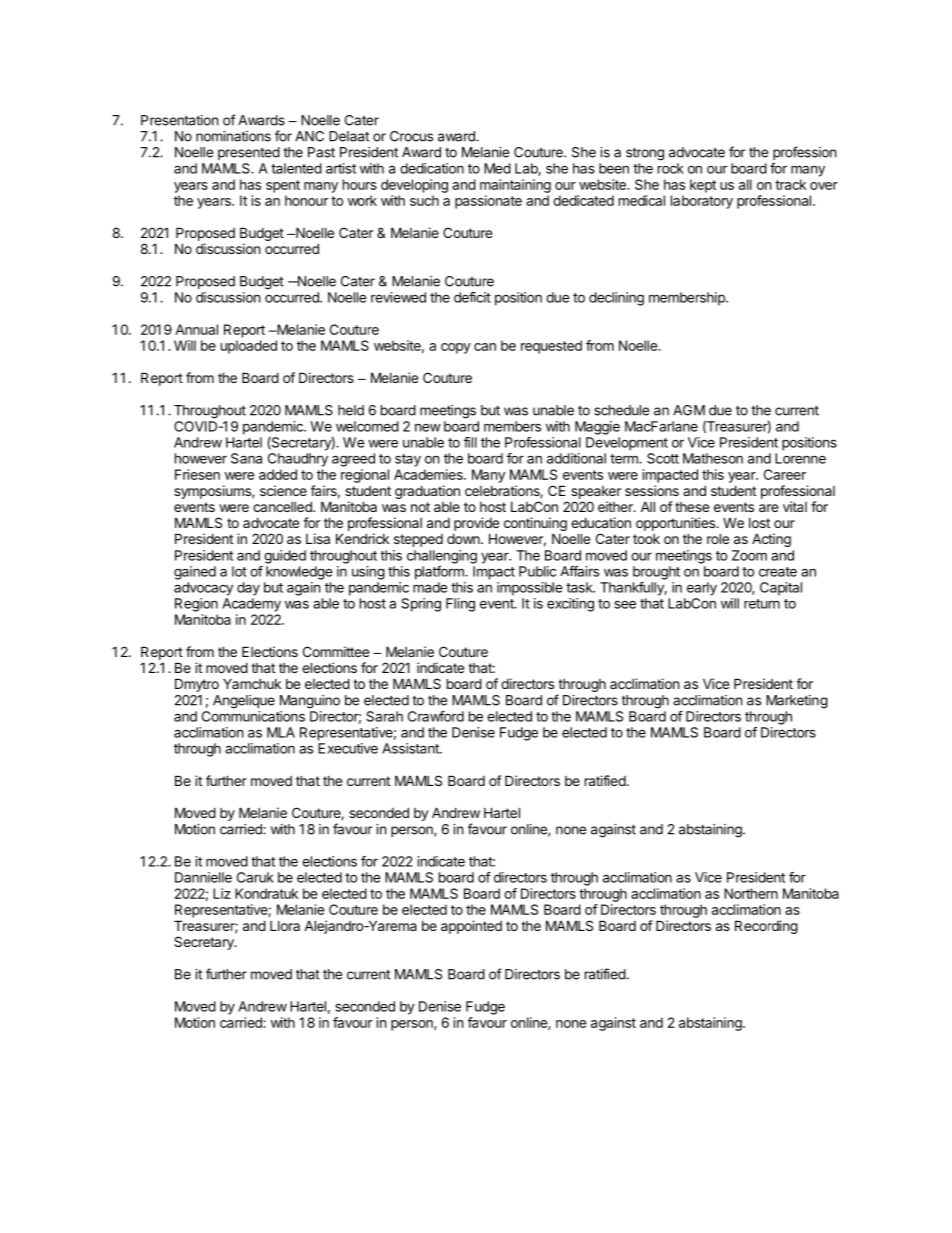 This image has width=952, height=1233. I want to click on track, so click(790, 184).
